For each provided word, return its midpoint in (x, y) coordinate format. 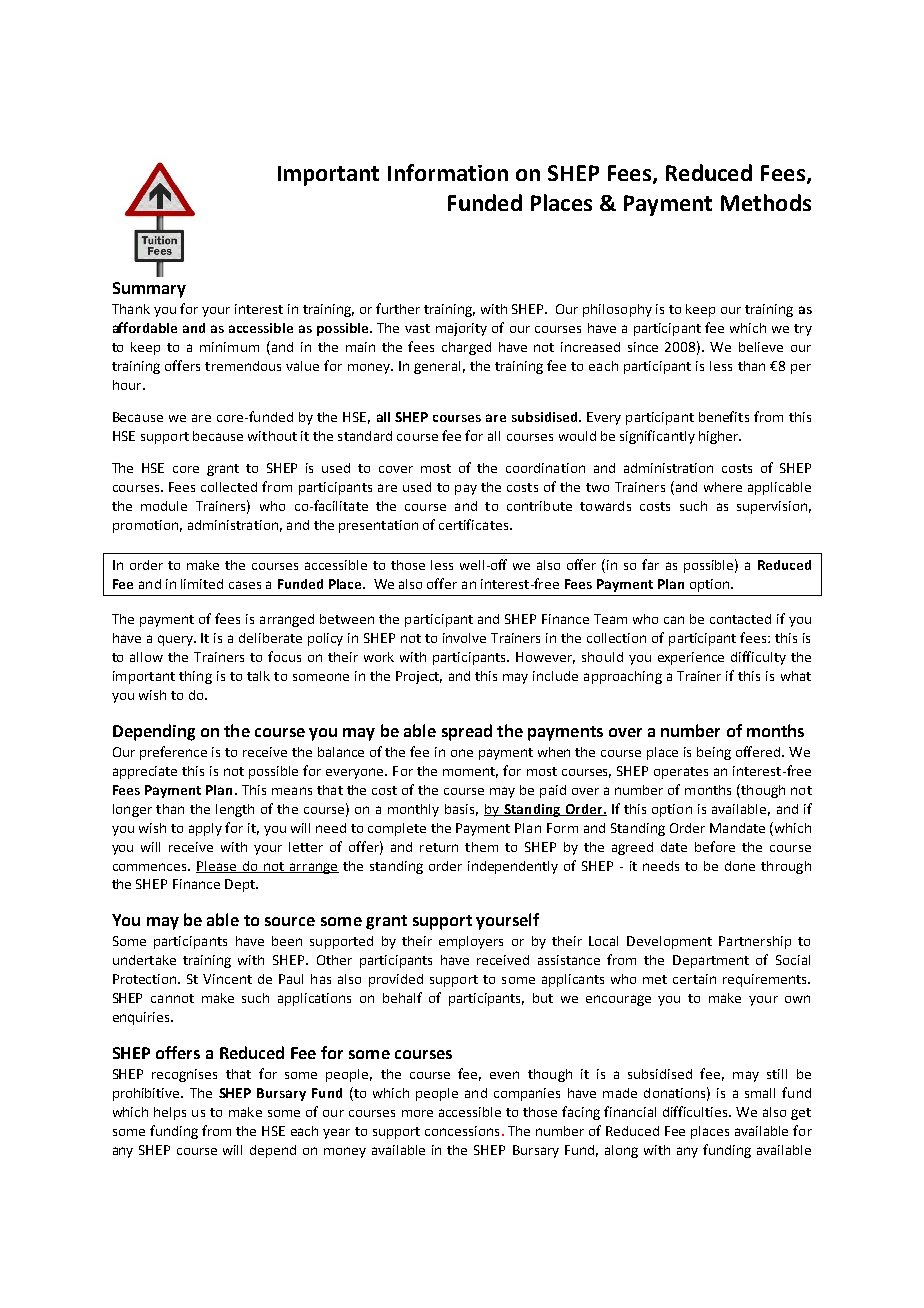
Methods (766, 202)
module (164, 506)
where (723, 487)
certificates (473, 524)
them (481, 847)
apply (205, 829)
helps (170, 1113)
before (715, 846)
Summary (149, 290)
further (398, 308)
